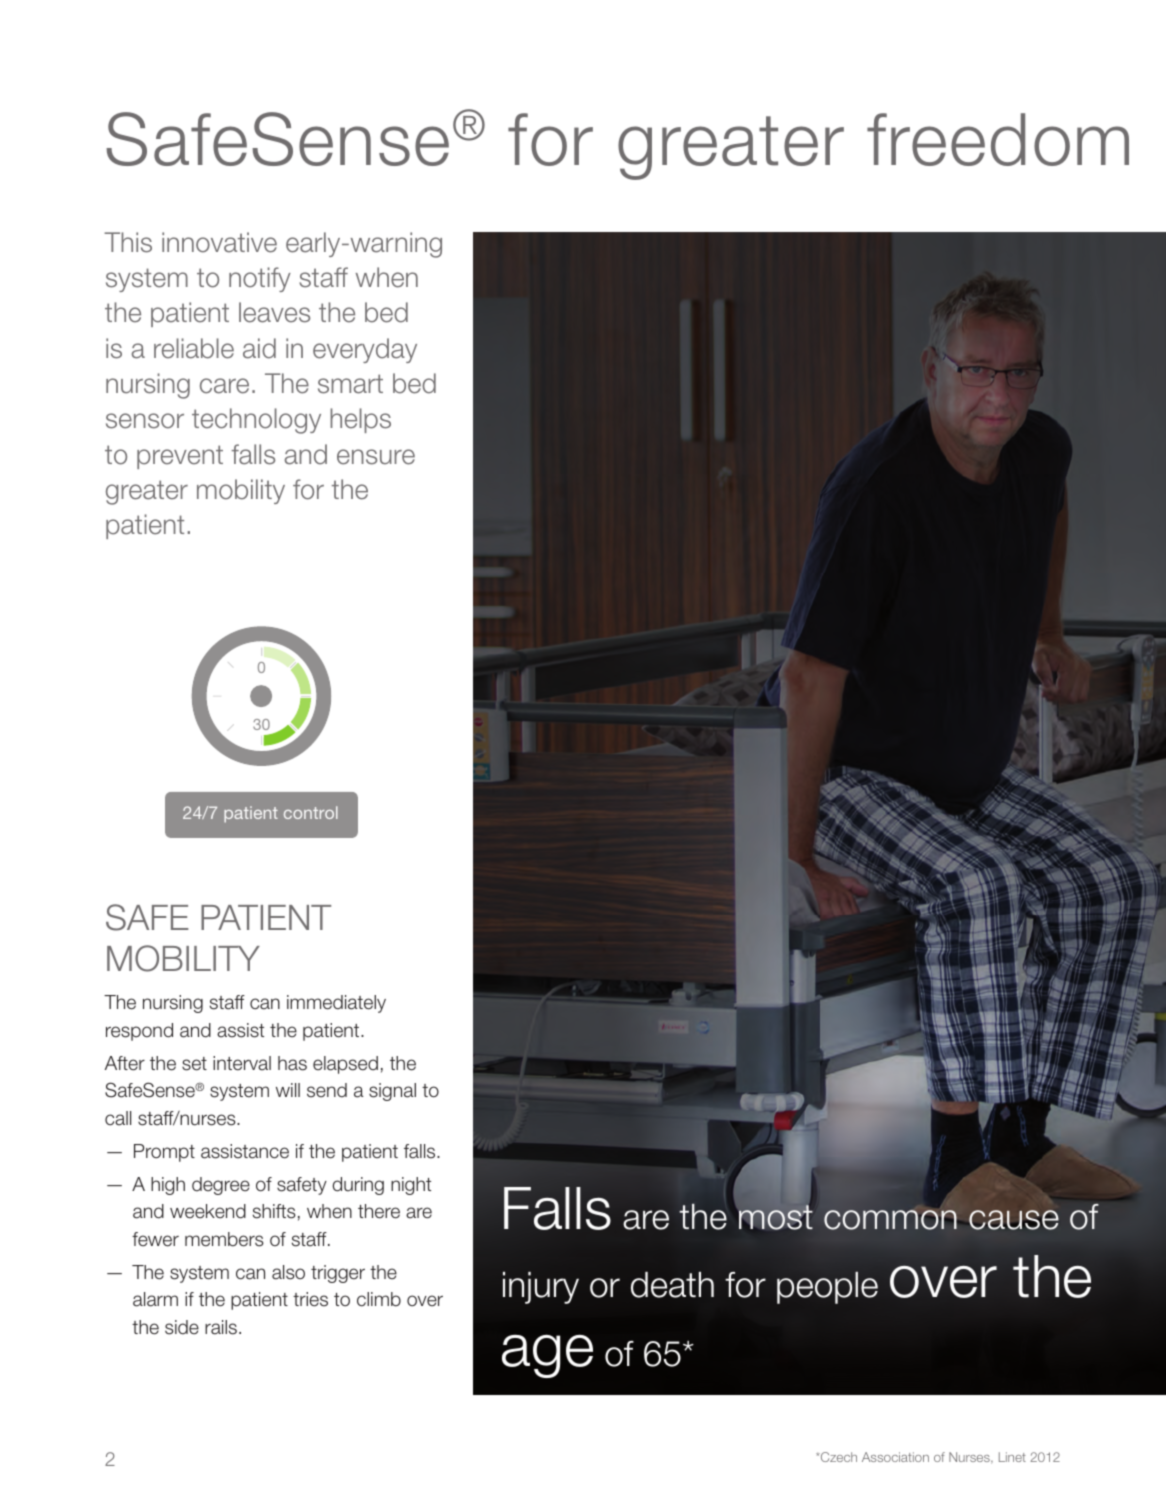 This screenshot has height=1499, width=1166. I want to click on control, so click(311, 812).
